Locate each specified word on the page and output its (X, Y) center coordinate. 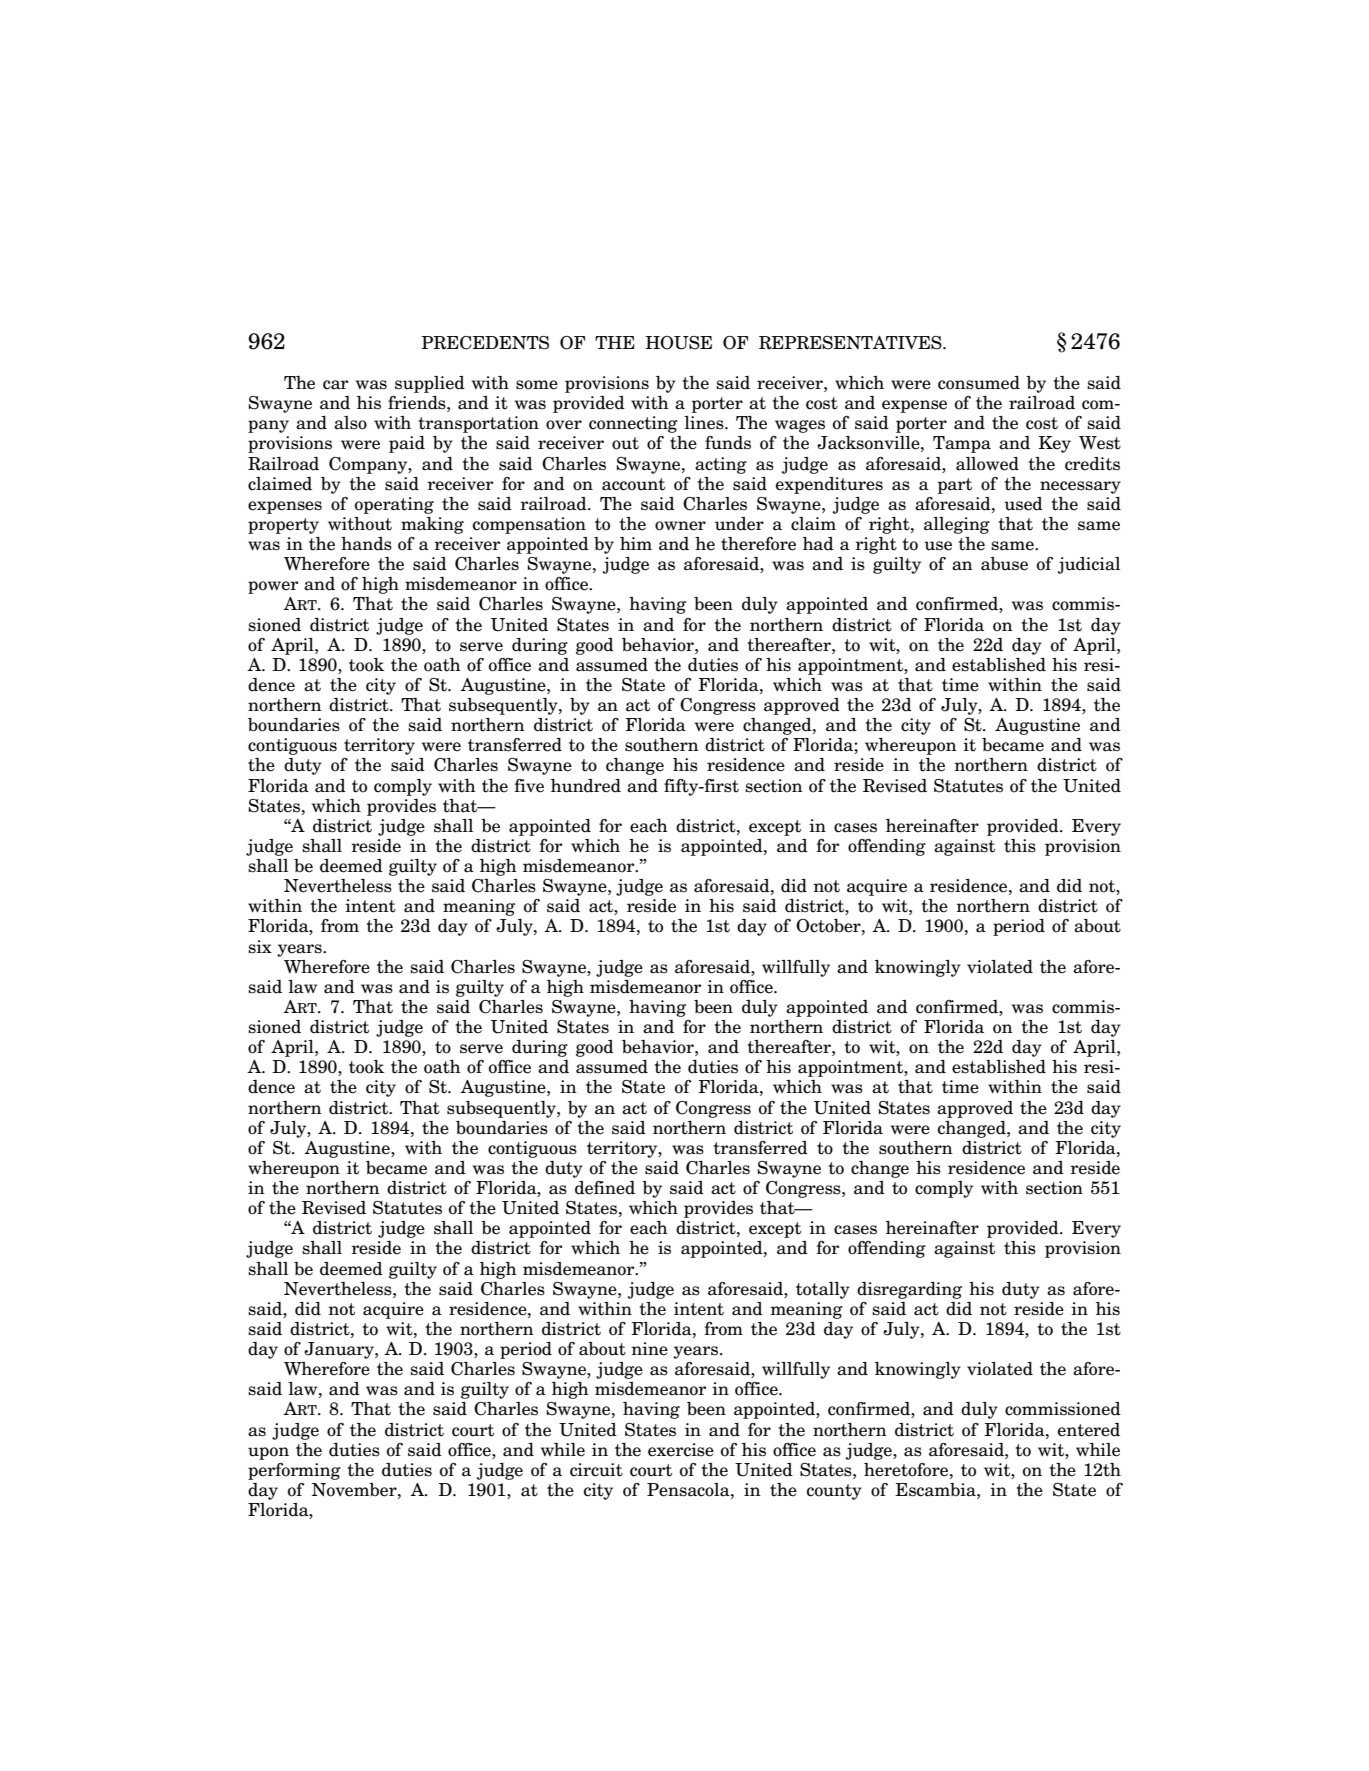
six (260, 947)
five (529, 786)
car (335, 385)
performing (294, 1471)
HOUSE (678, 343)
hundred (586, 786)
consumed (979, 383)
